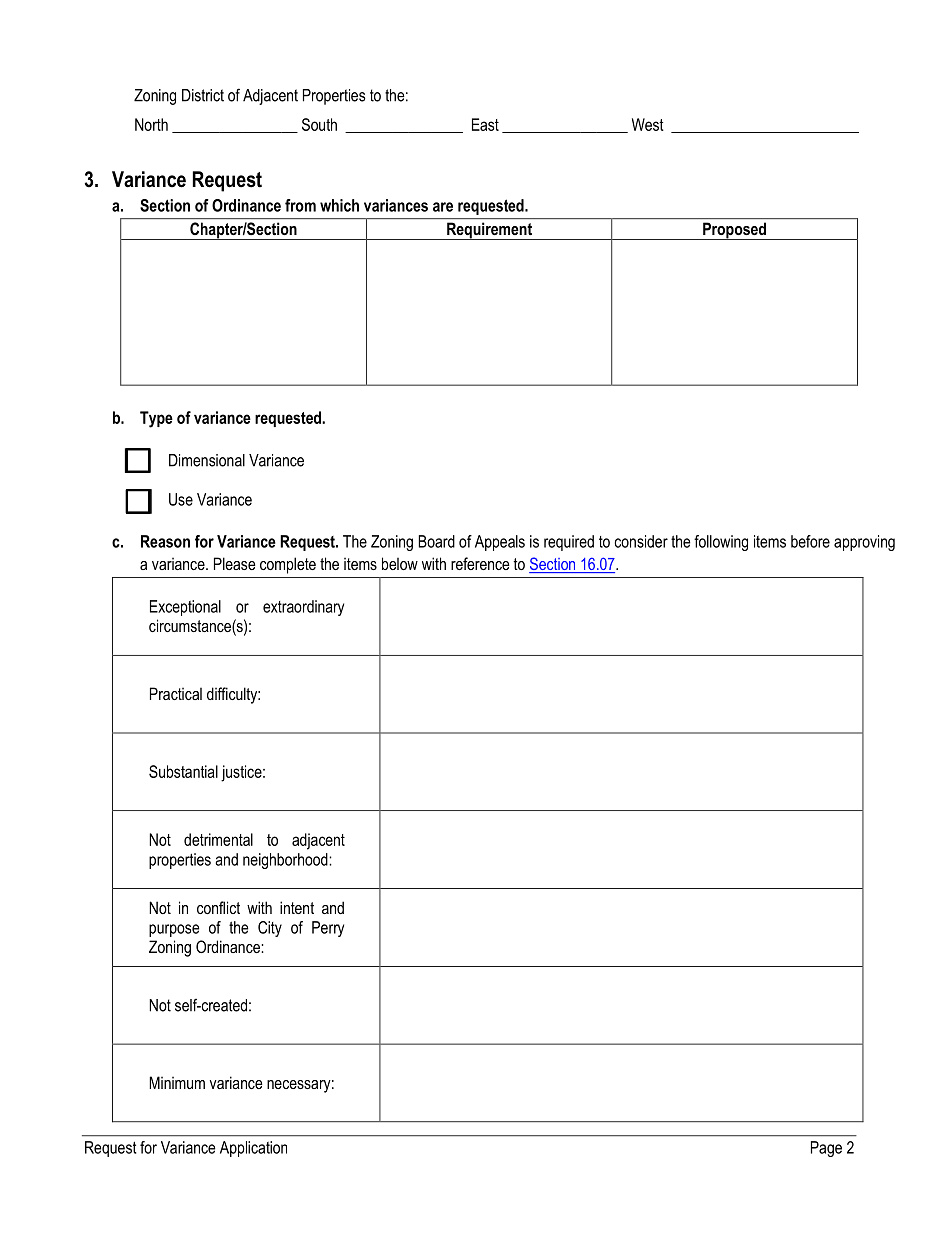  I want to click on Practical, so click(176, 693).
